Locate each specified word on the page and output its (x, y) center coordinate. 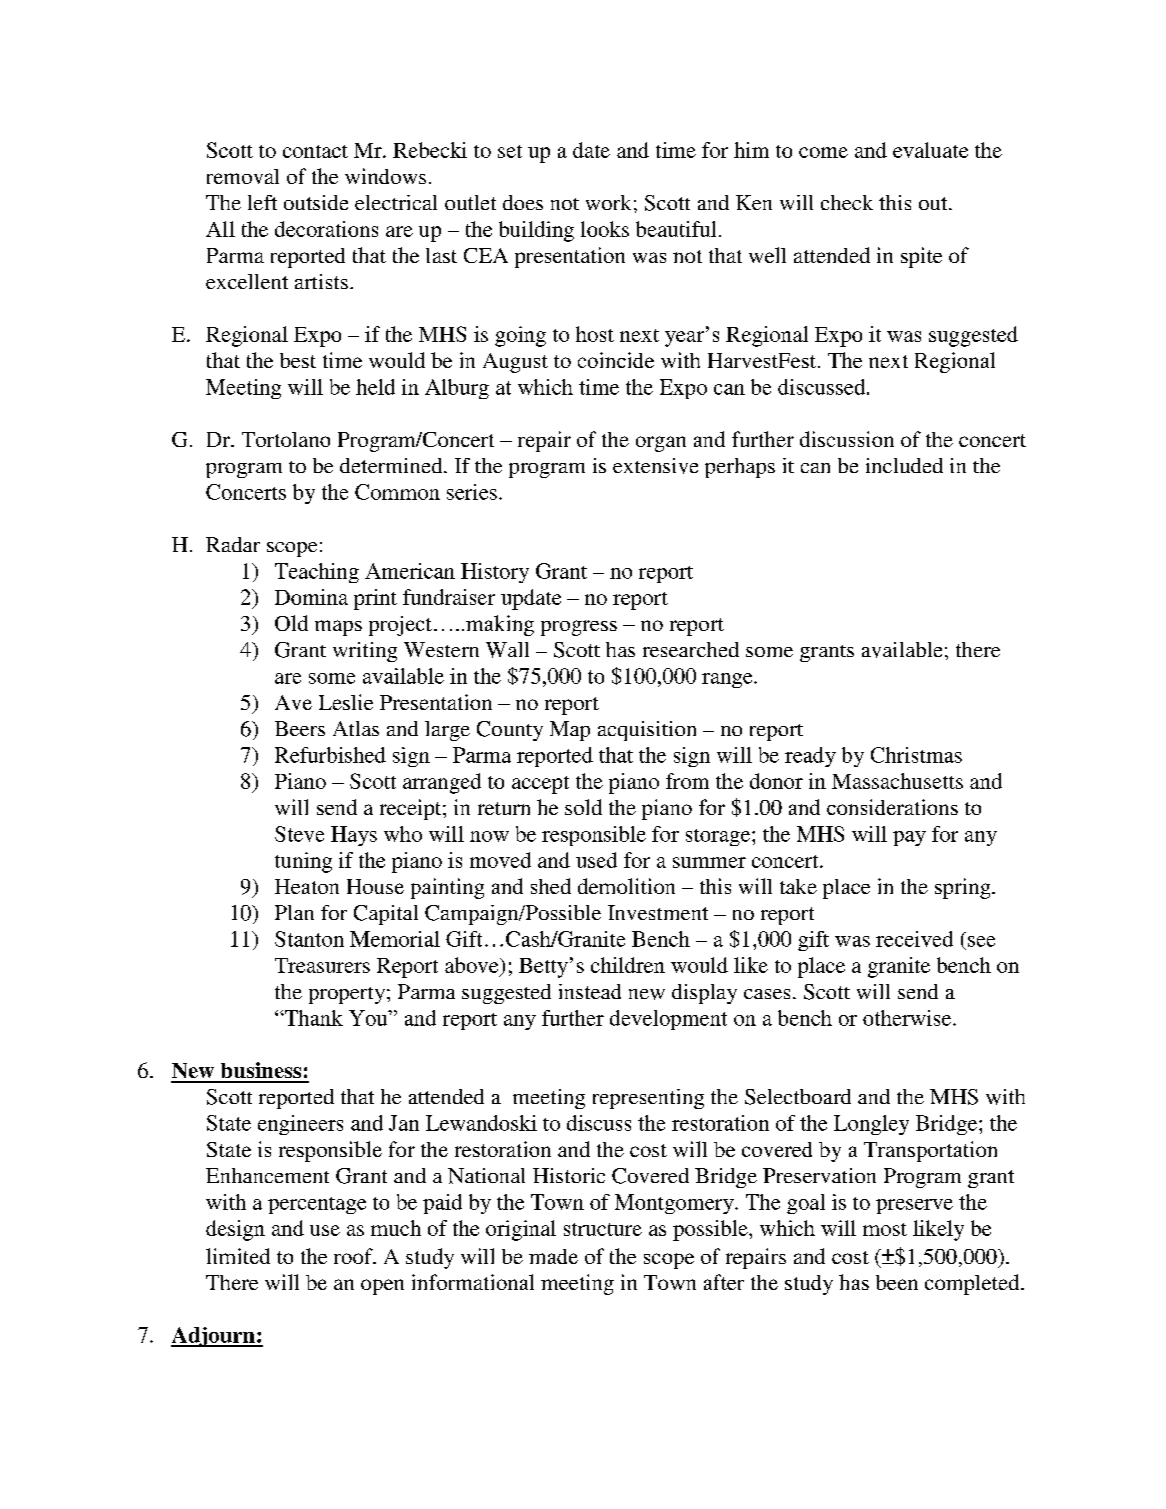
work (608, 202)
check (847, 202)
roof (354, 1256)
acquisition (647, 731)
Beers (300, 728)
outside (316, 202)
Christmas (916, 755)
